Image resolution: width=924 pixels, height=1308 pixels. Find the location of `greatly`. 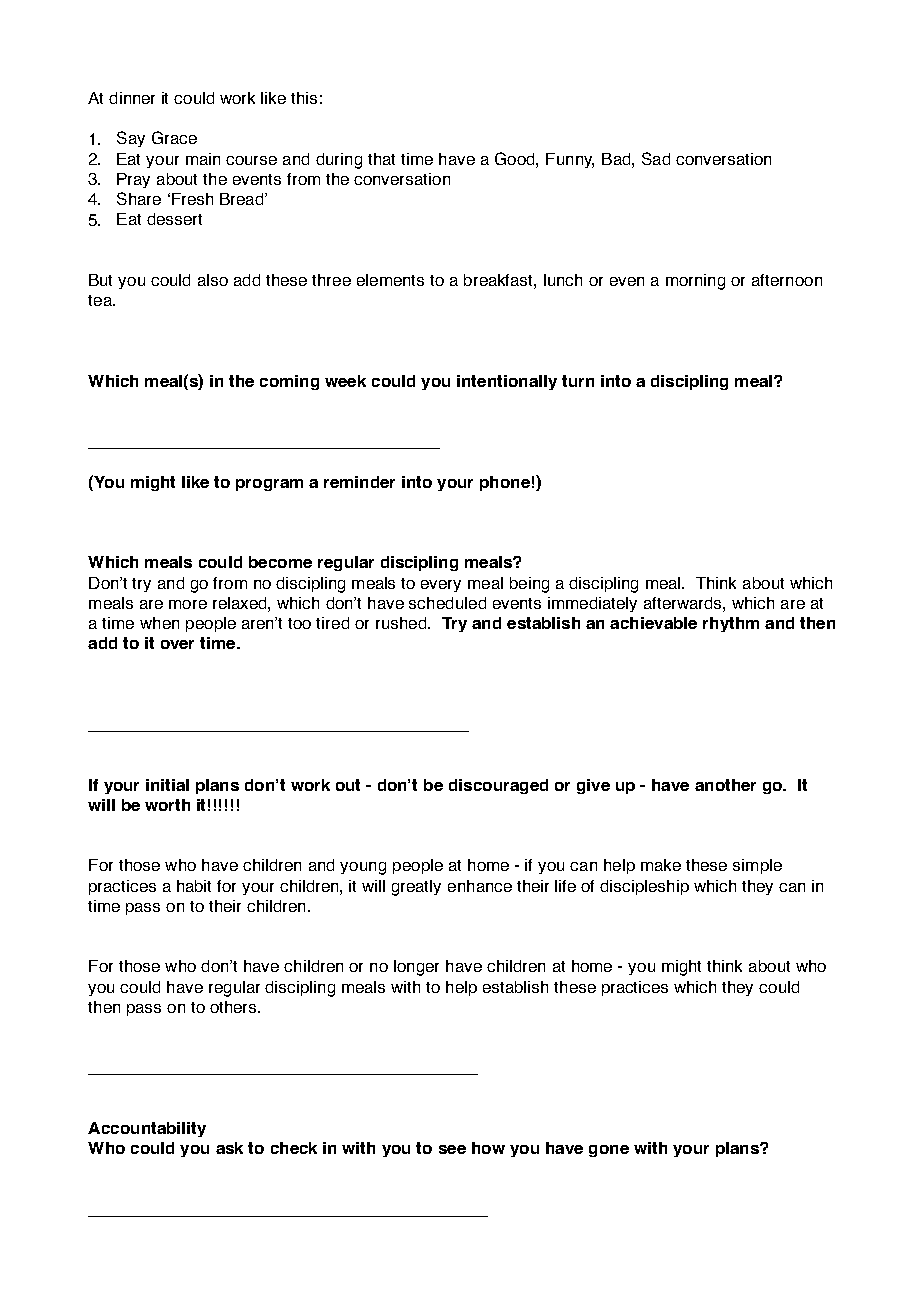

greatly is located at coordinates (416, 888).
